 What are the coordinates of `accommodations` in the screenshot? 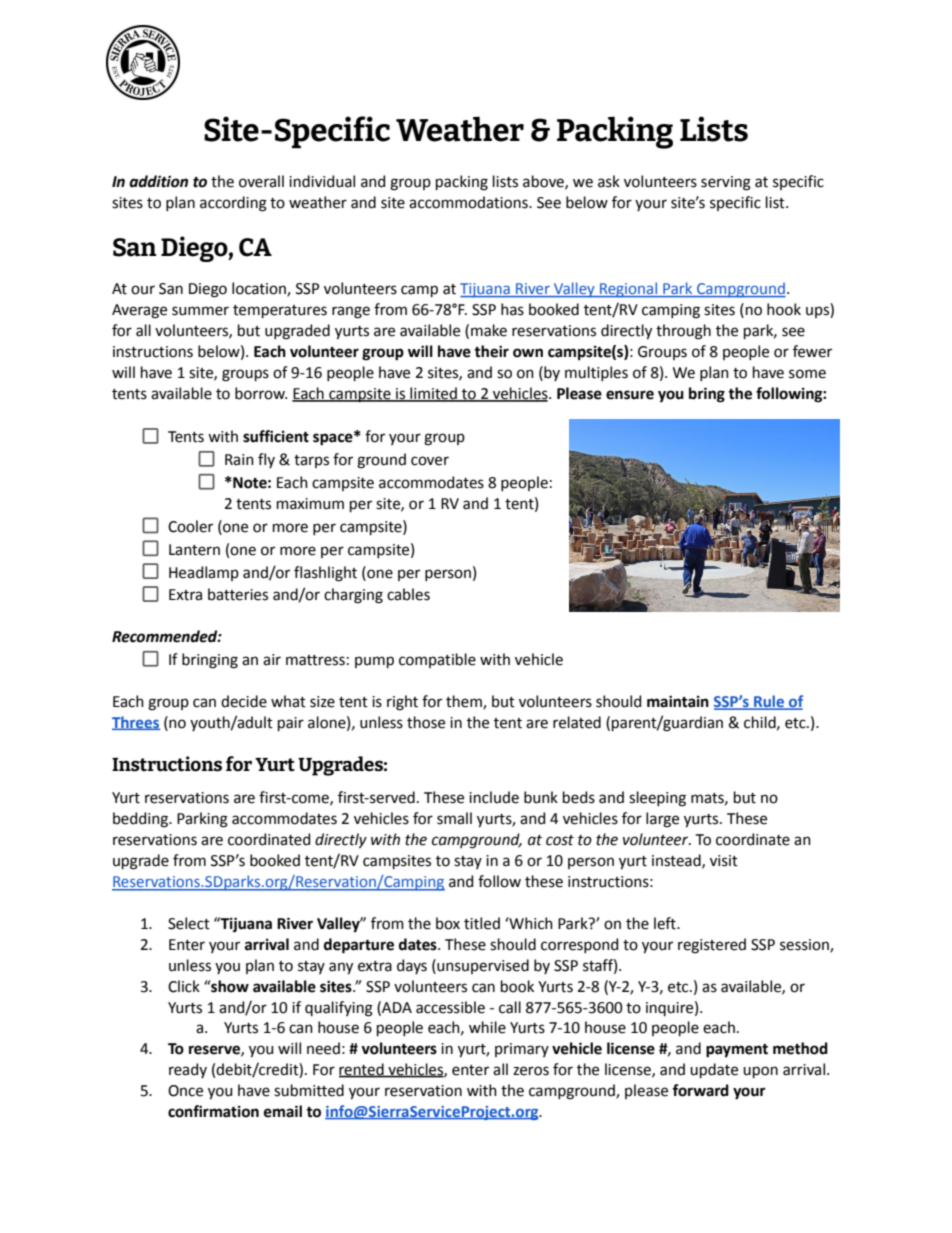 It's located at (469, 202).
